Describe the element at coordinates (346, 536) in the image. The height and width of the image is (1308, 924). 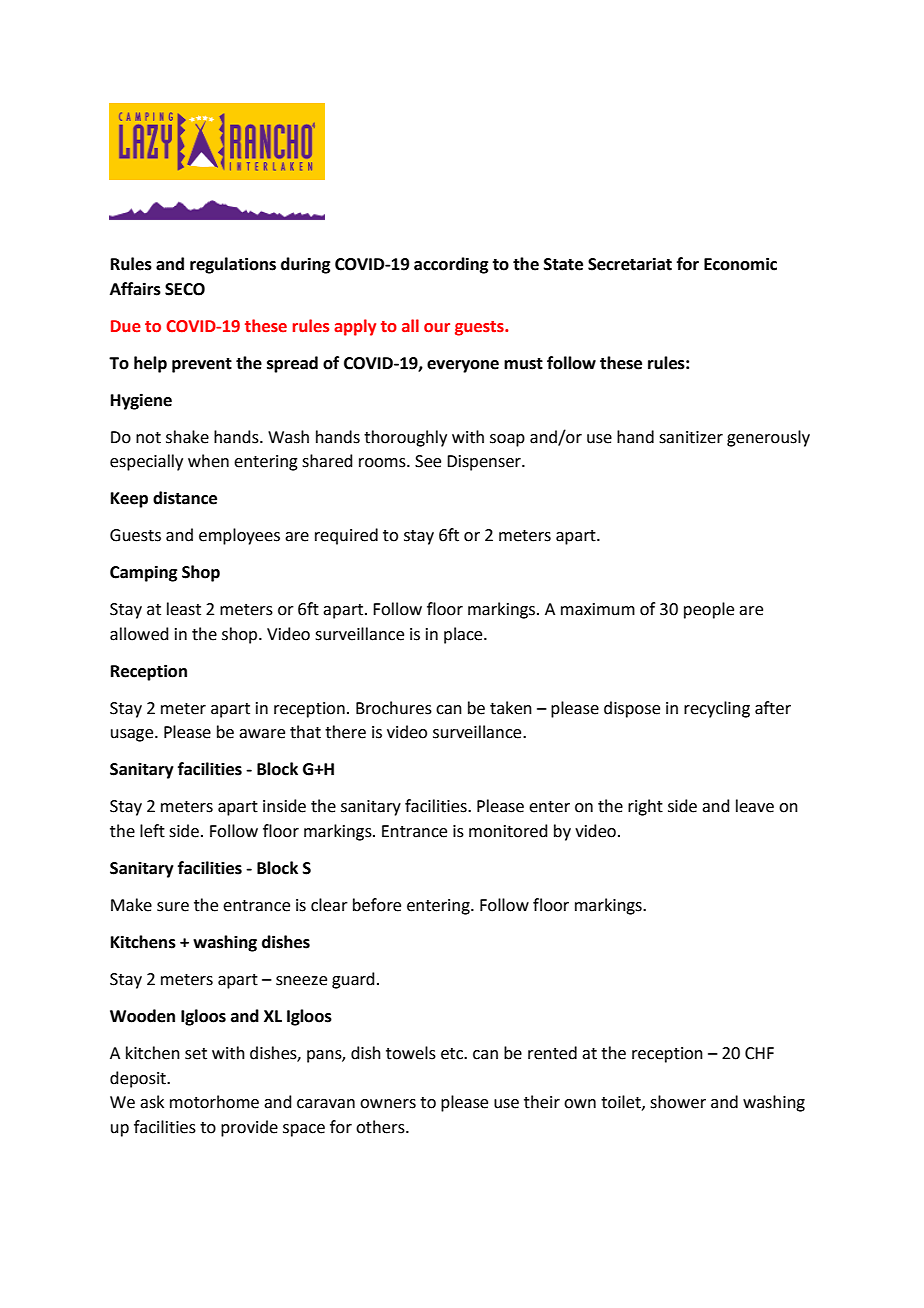
I see `required` at that location.
